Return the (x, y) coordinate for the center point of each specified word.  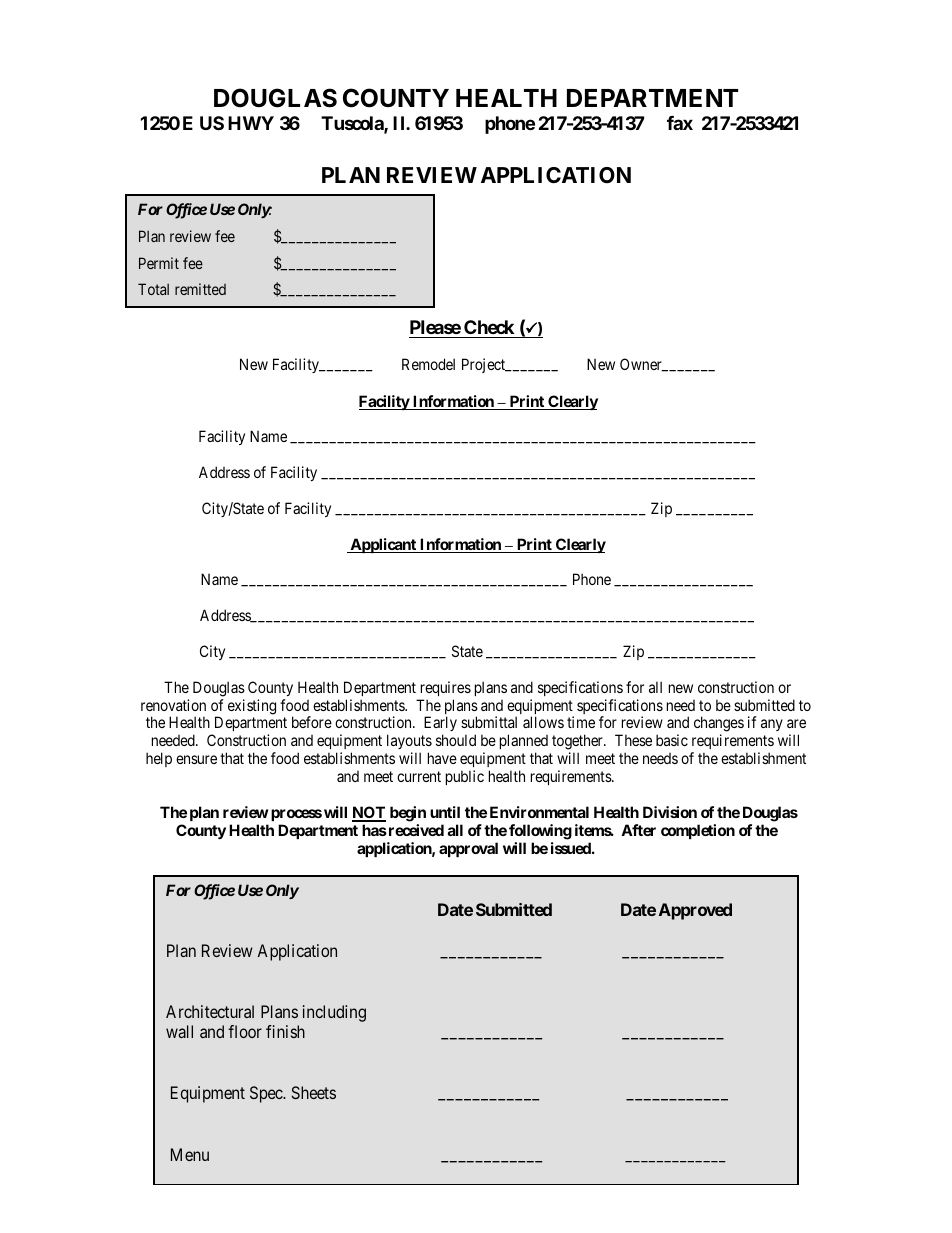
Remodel (428, 364)
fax (680, 123)
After (638, 830)
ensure (196, 759)
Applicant (383, 545)
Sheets (314, 1092)
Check (489, 327)
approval (468, 849)
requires (446, 688)
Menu (190, 1154)
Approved (695, 911)
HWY (251, 123)
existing (252, 707)
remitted (200, 289)
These (633, 740)
